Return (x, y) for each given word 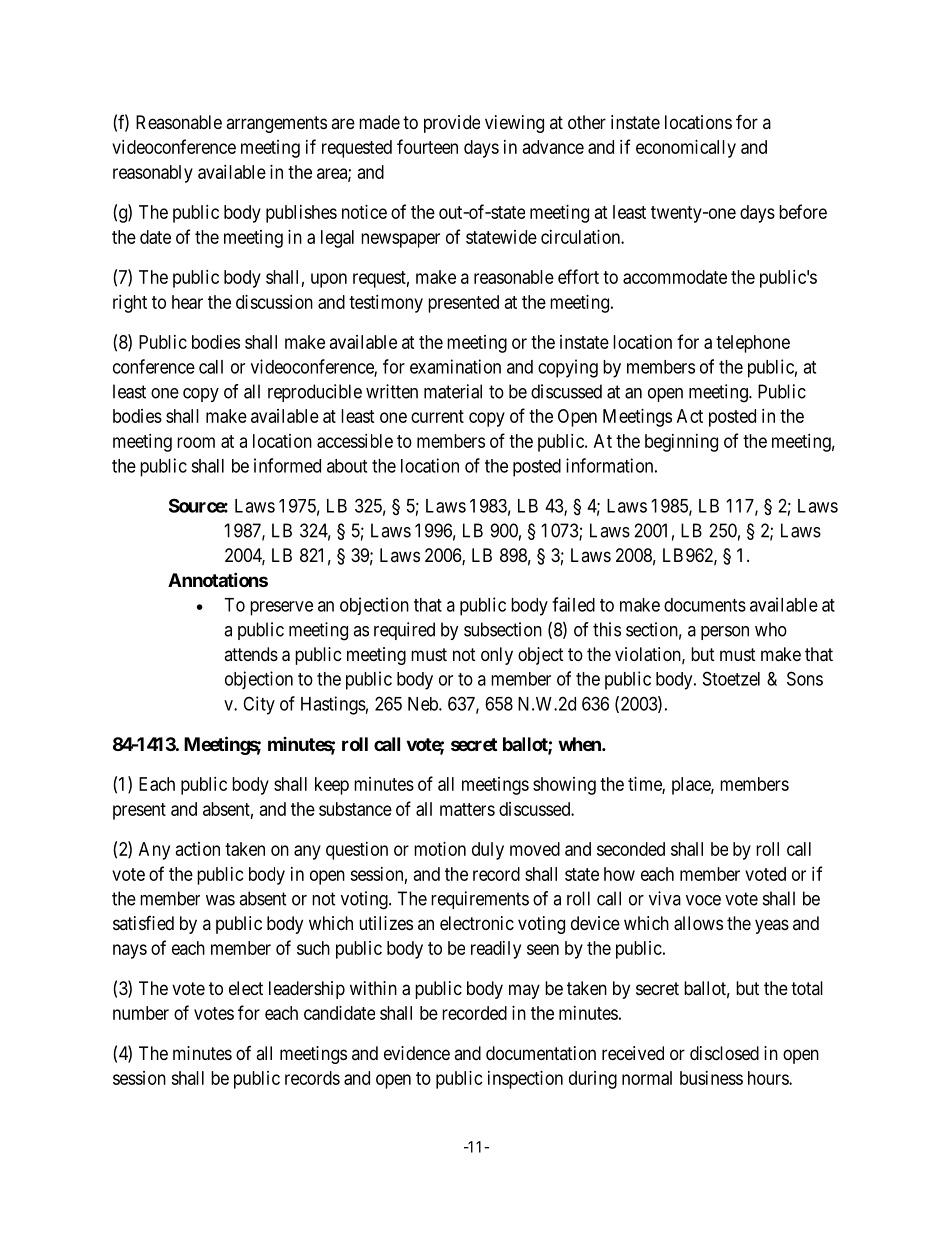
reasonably (153, 174)
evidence (417, 1053)
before (803, 211)
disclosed (724, 1053)
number (141, 1013)
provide (452, 124)
